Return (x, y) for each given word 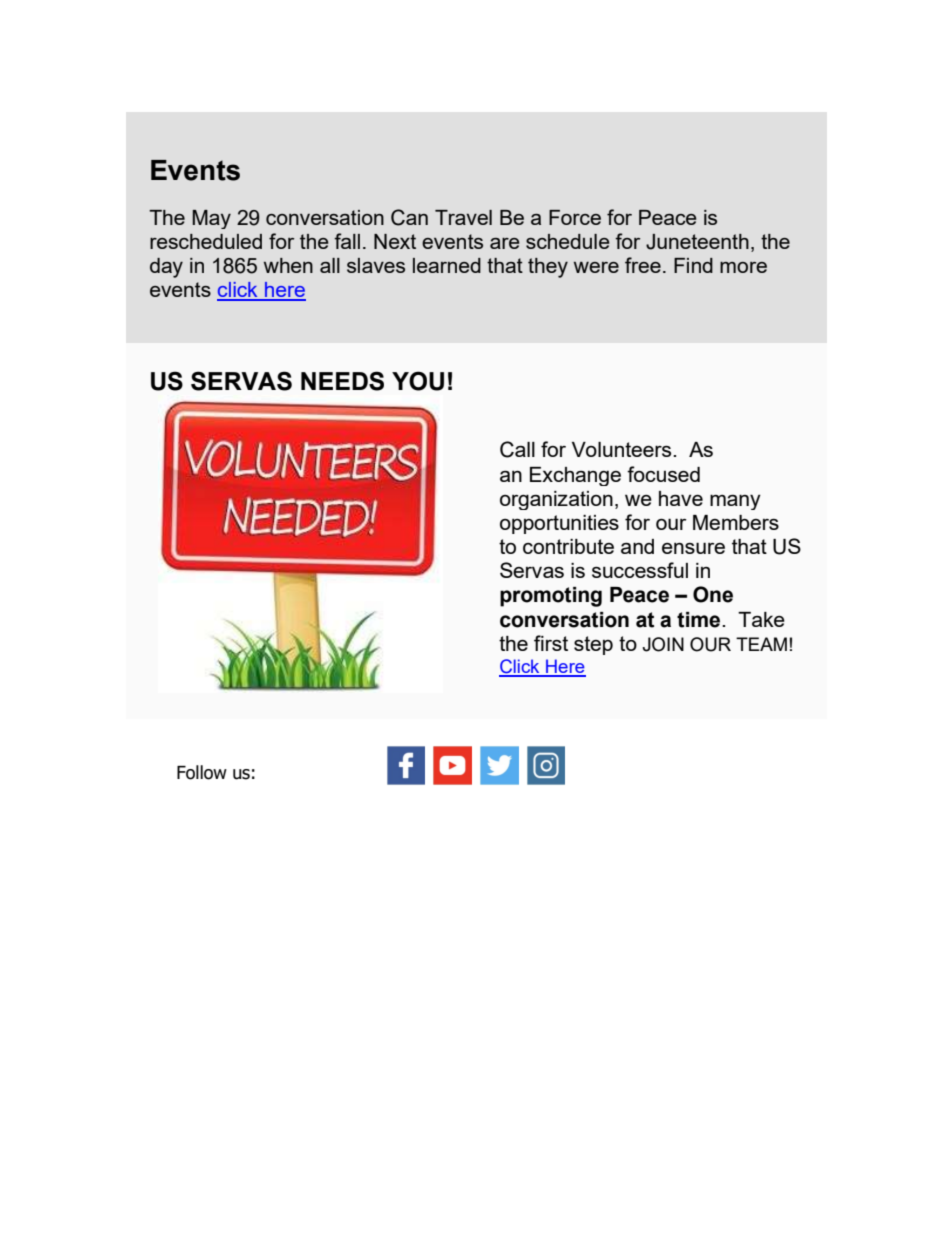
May (211, 219)
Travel (463, 217)
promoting (551, 597)
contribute (568, 546)
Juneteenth (697, 242)
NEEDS (342, 381)
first (551, 643)
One (713, 594)
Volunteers (623, 449)
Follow (202, 772)
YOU (418, 381)
